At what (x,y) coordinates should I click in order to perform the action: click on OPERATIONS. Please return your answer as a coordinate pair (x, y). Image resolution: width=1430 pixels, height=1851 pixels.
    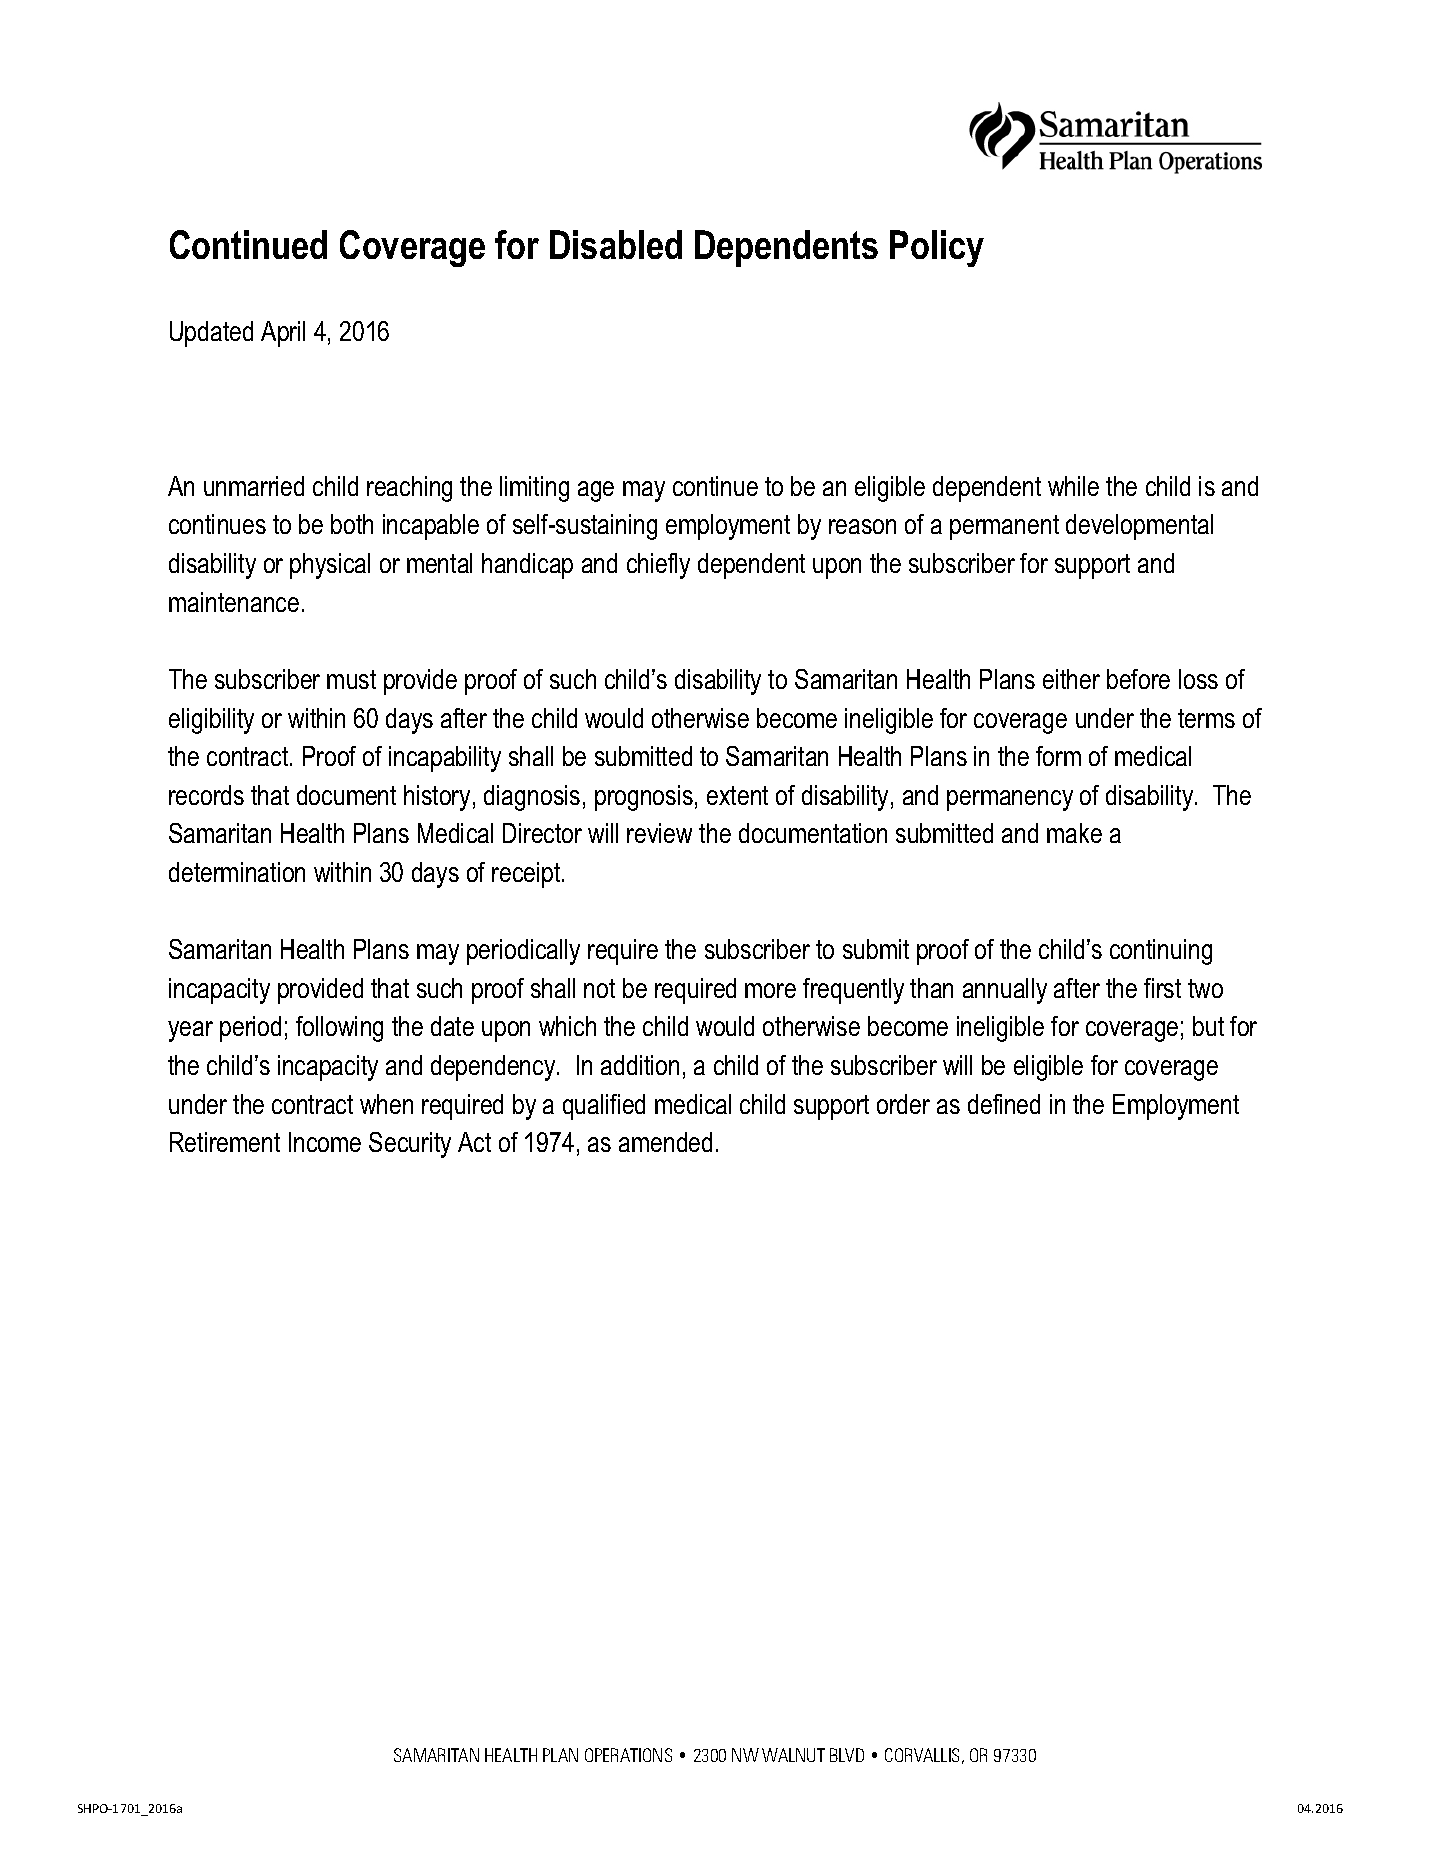
    Looking at the image, I should click on (628, 1755).
